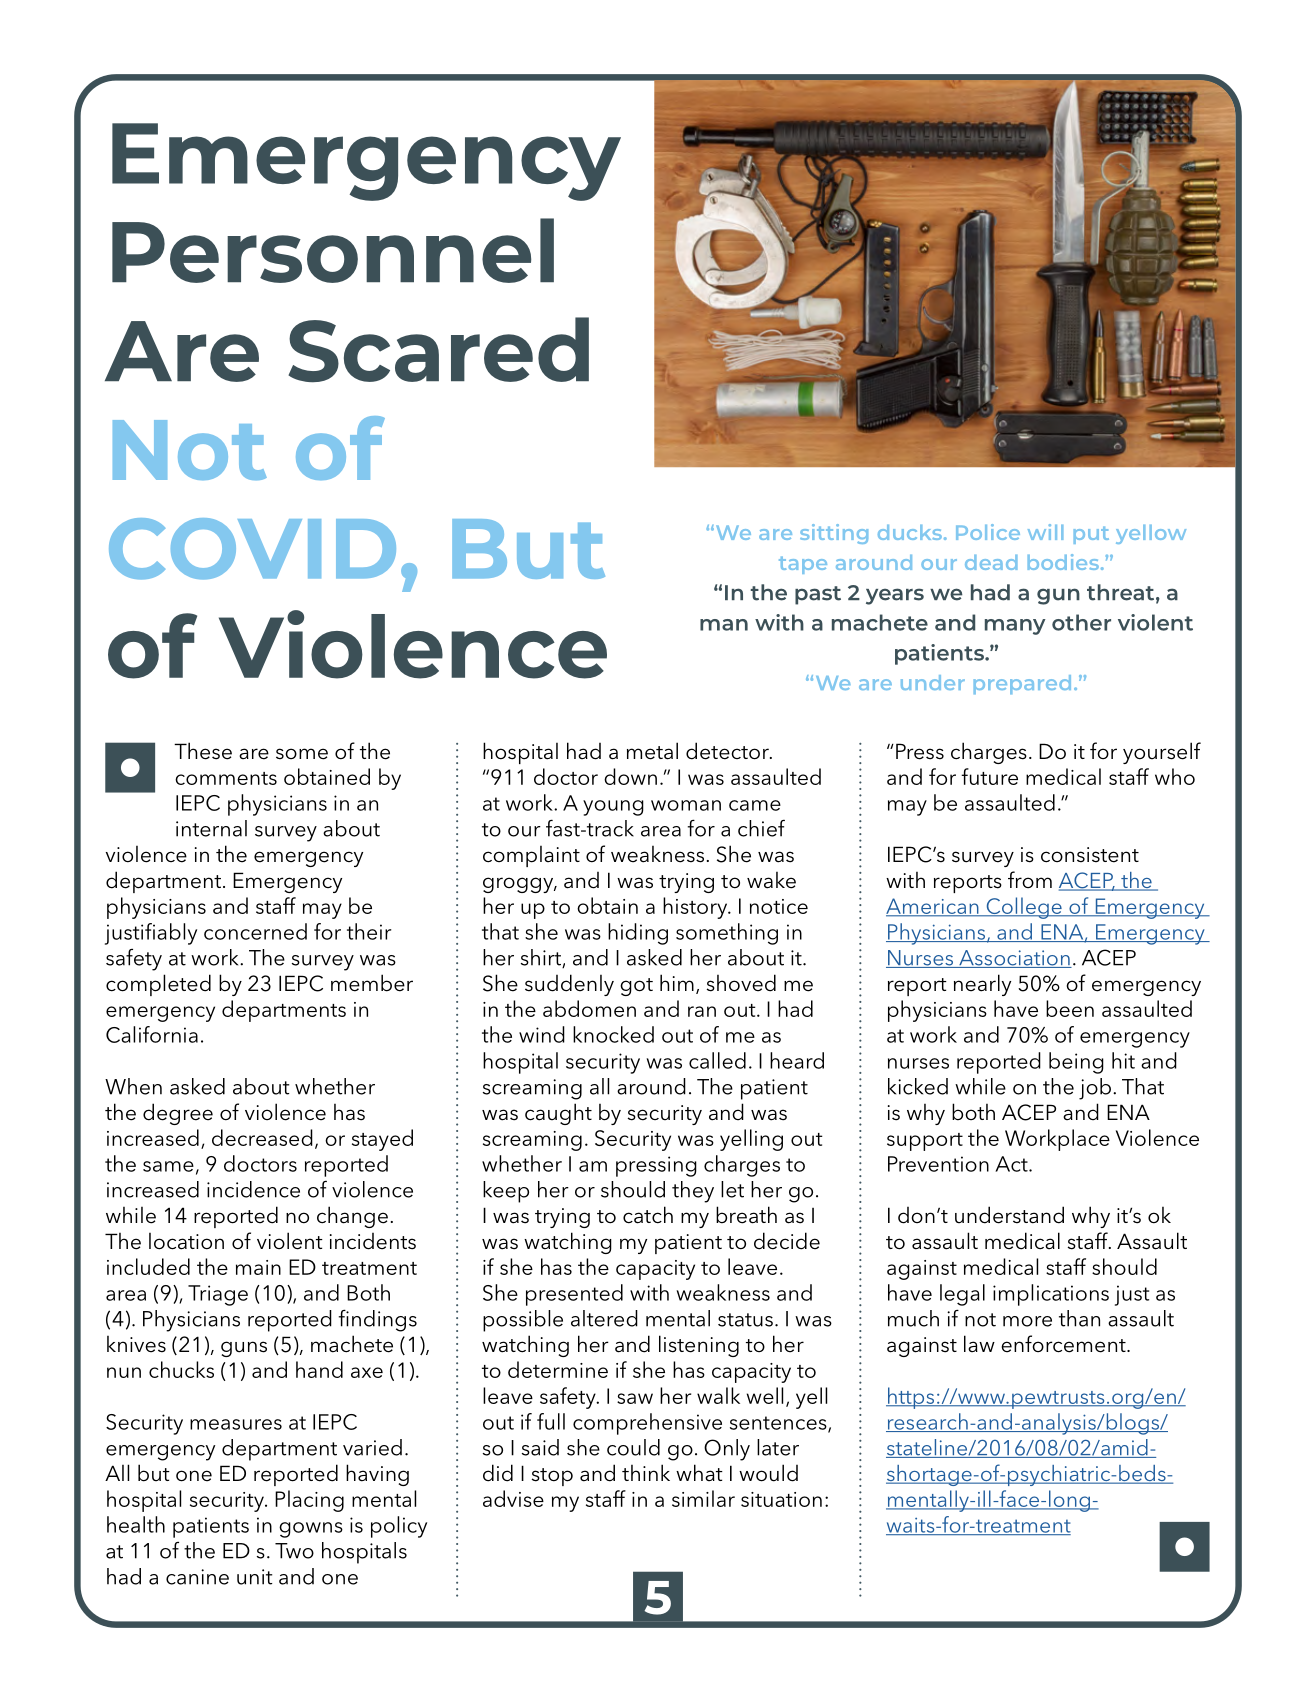  Describe the element at coordinates (333, 250) in the document. I see `Personnel` at that location.
